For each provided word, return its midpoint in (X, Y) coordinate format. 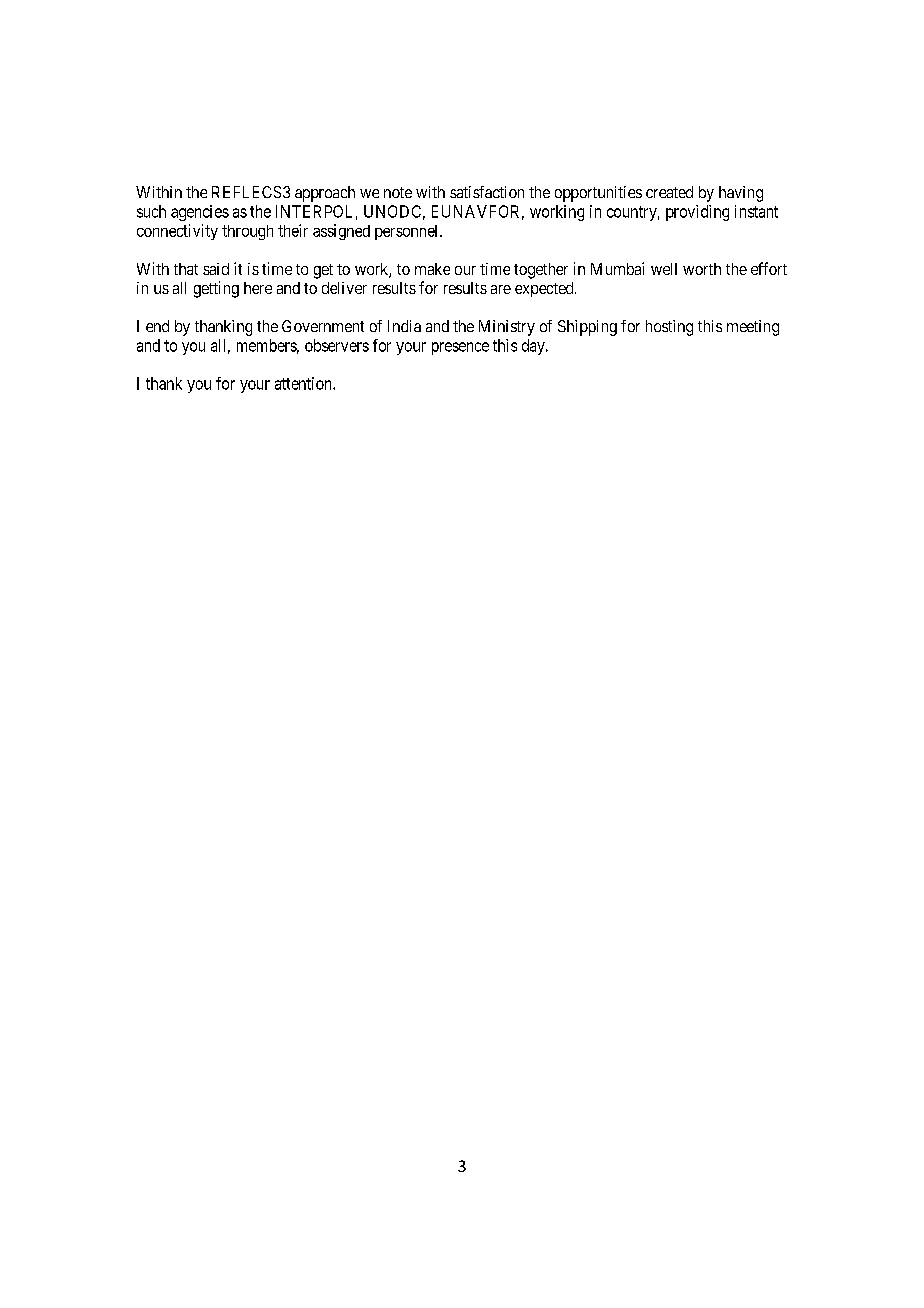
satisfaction (487, 192)
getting (216, 289)
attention (304, 383)
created (669, 192)
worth (702, 269)
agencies (200, 213)
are (501, 289)
